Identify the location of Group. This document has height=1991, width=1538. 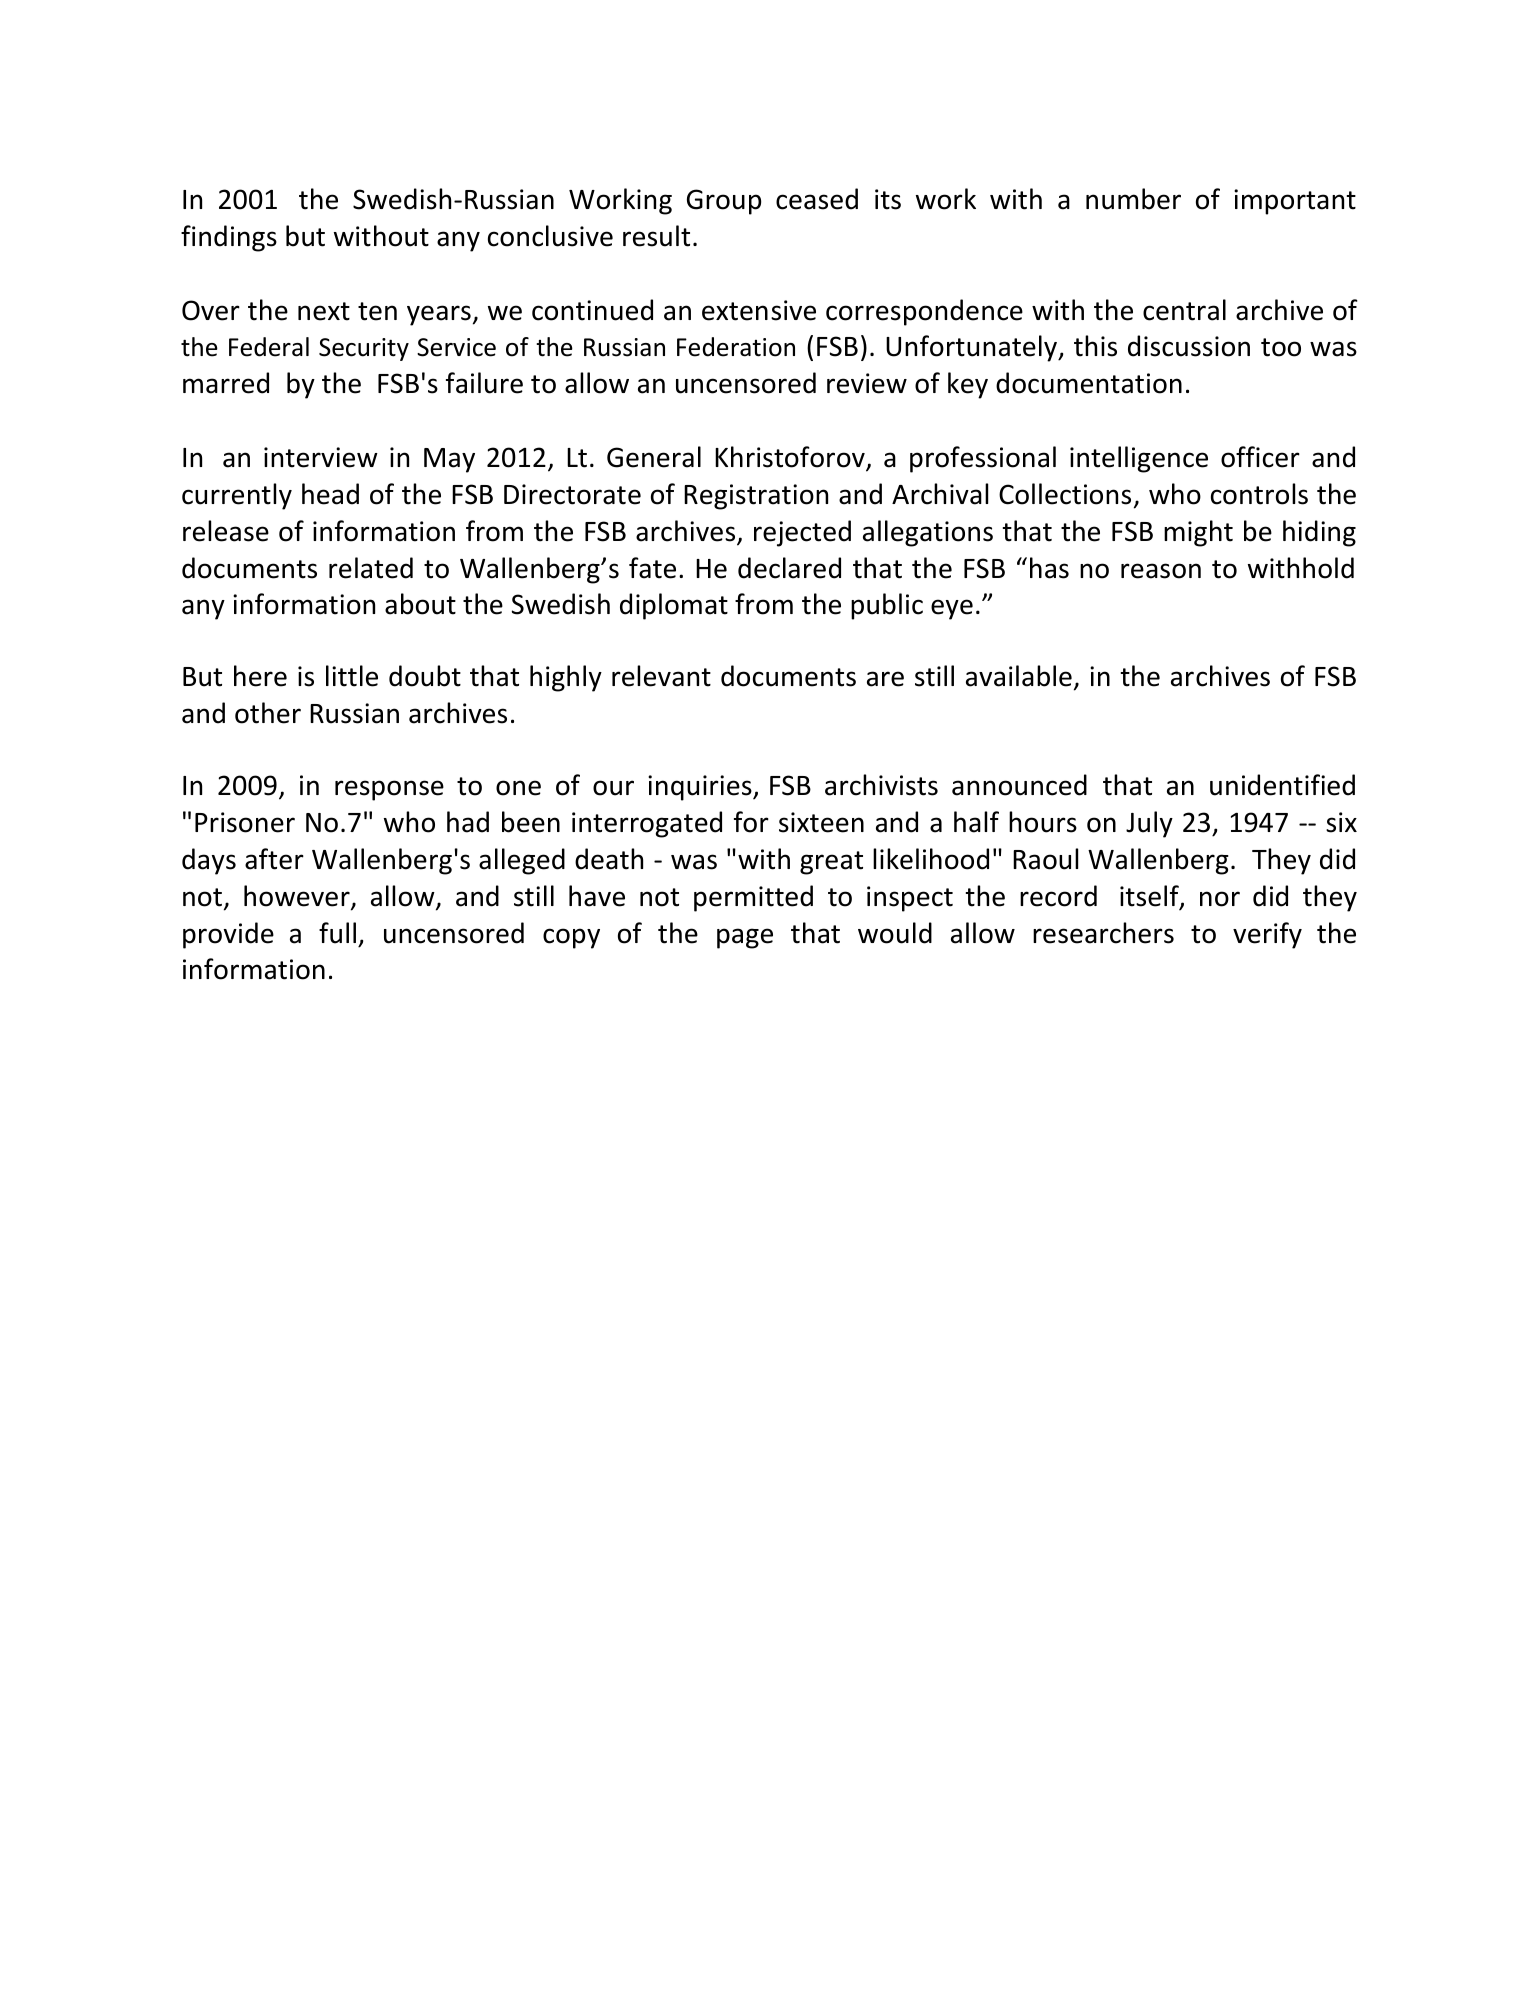
(724, 202).
